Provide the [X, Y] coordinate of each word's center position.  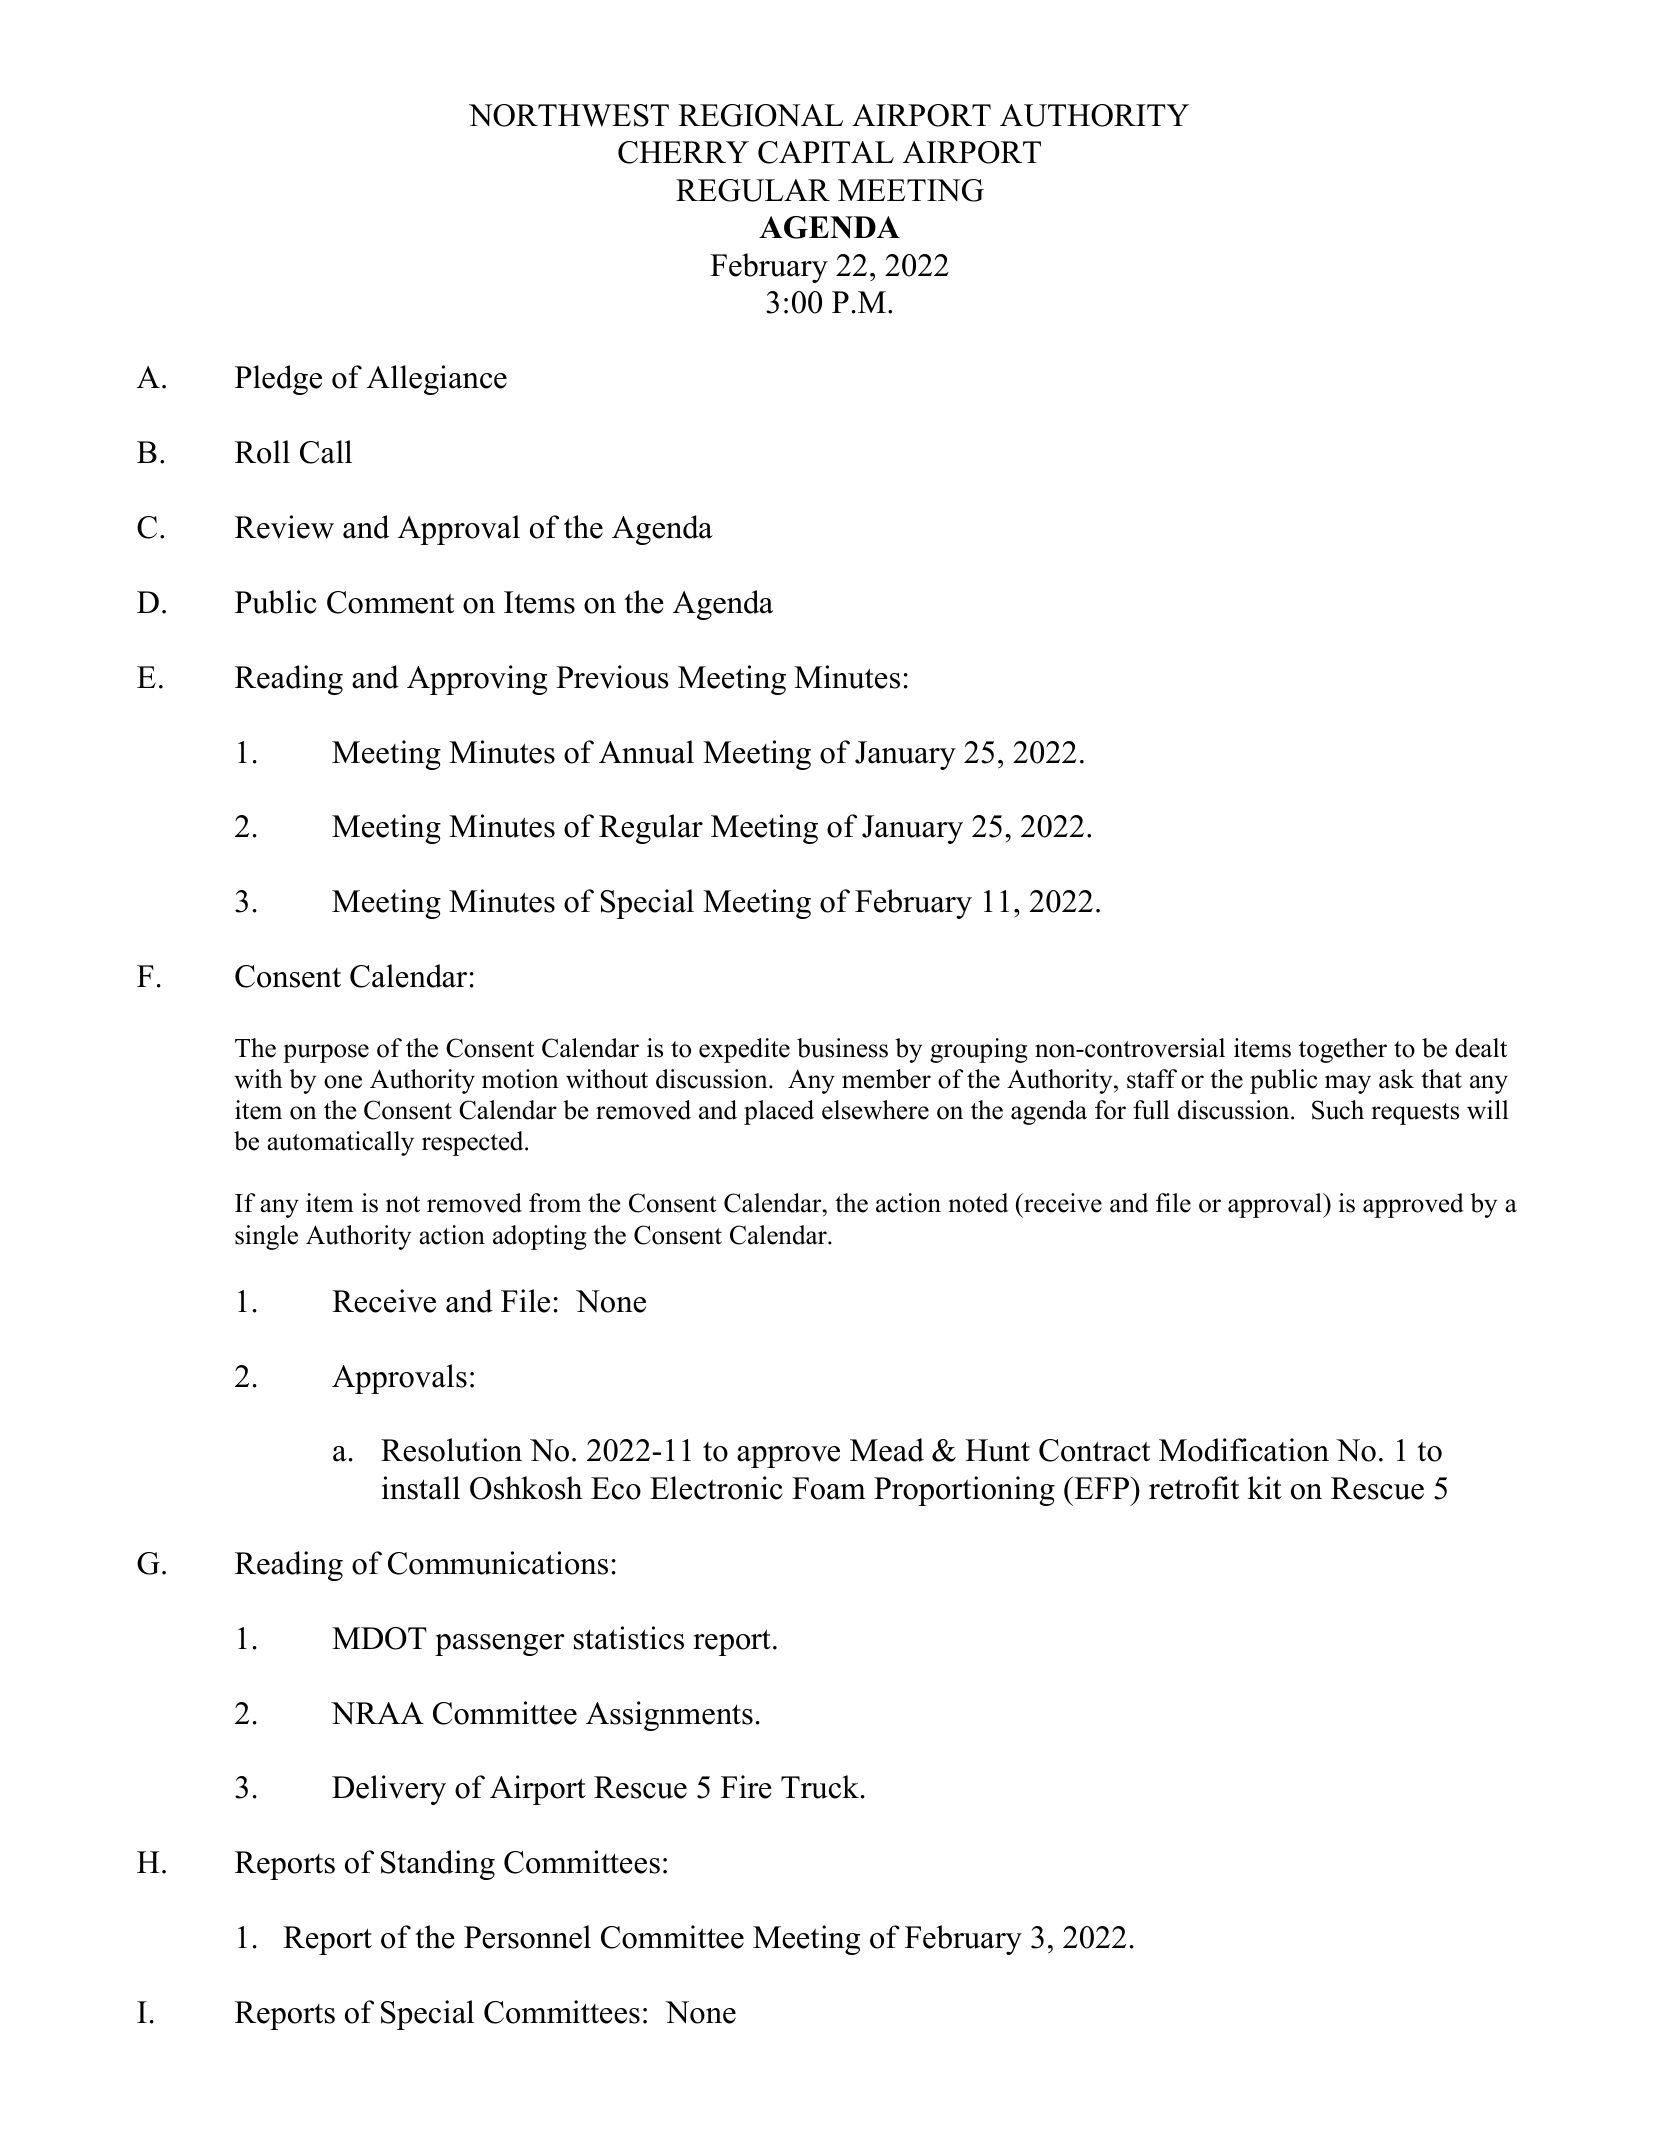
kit [1265, 1487]
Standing [438, 1865]
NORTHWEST [569, 115]
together [1343, 1050]
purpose [326, 1053]
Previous [612, 677]
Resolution [451, 1450]
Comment [390, 602]
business [842, 1048]
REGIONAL [760, 115]
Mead [887, 1450]
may [1348, 1084]
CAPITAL [826, 152]
